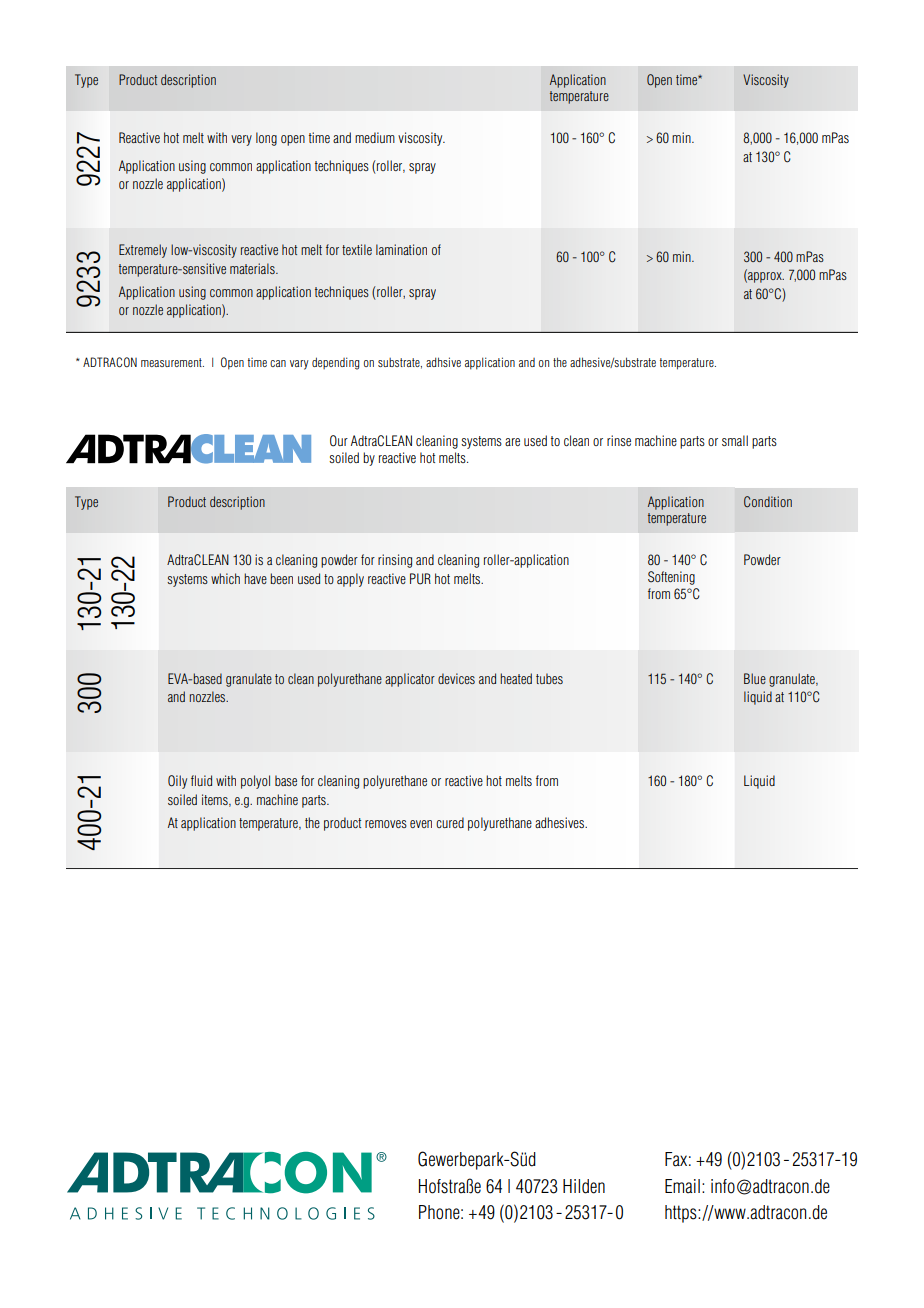  Describe the element at coordinates (682, 1186) in the screenshot. I see `Email` at that location.
